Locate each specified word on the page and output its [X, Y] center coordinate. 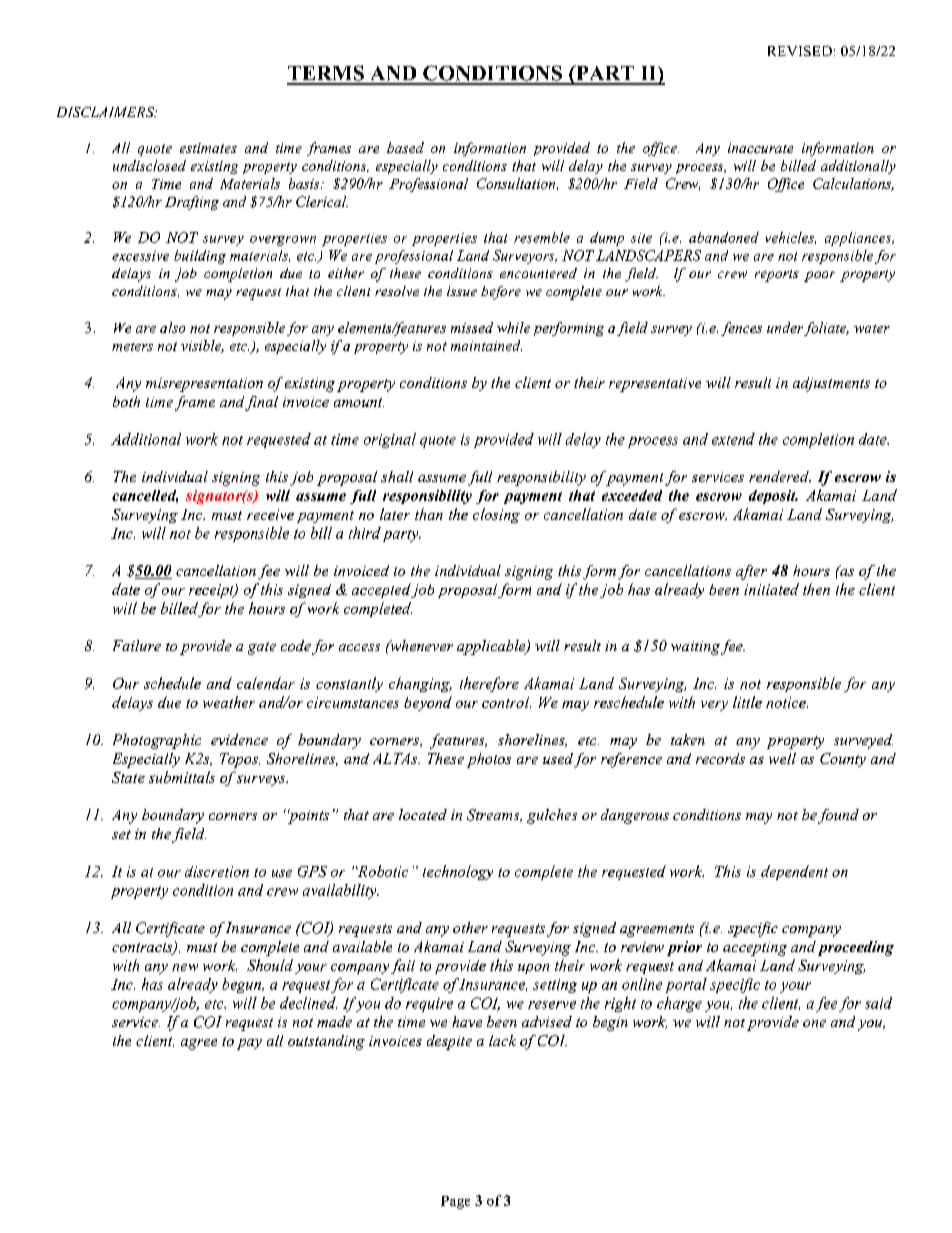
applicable [492, 647]
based [405, 147]
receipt [212, 591]
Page [455, 1202]
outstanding [326, 1042]
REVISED [800, 51]
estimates [208, 148]
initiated [771, 589]
